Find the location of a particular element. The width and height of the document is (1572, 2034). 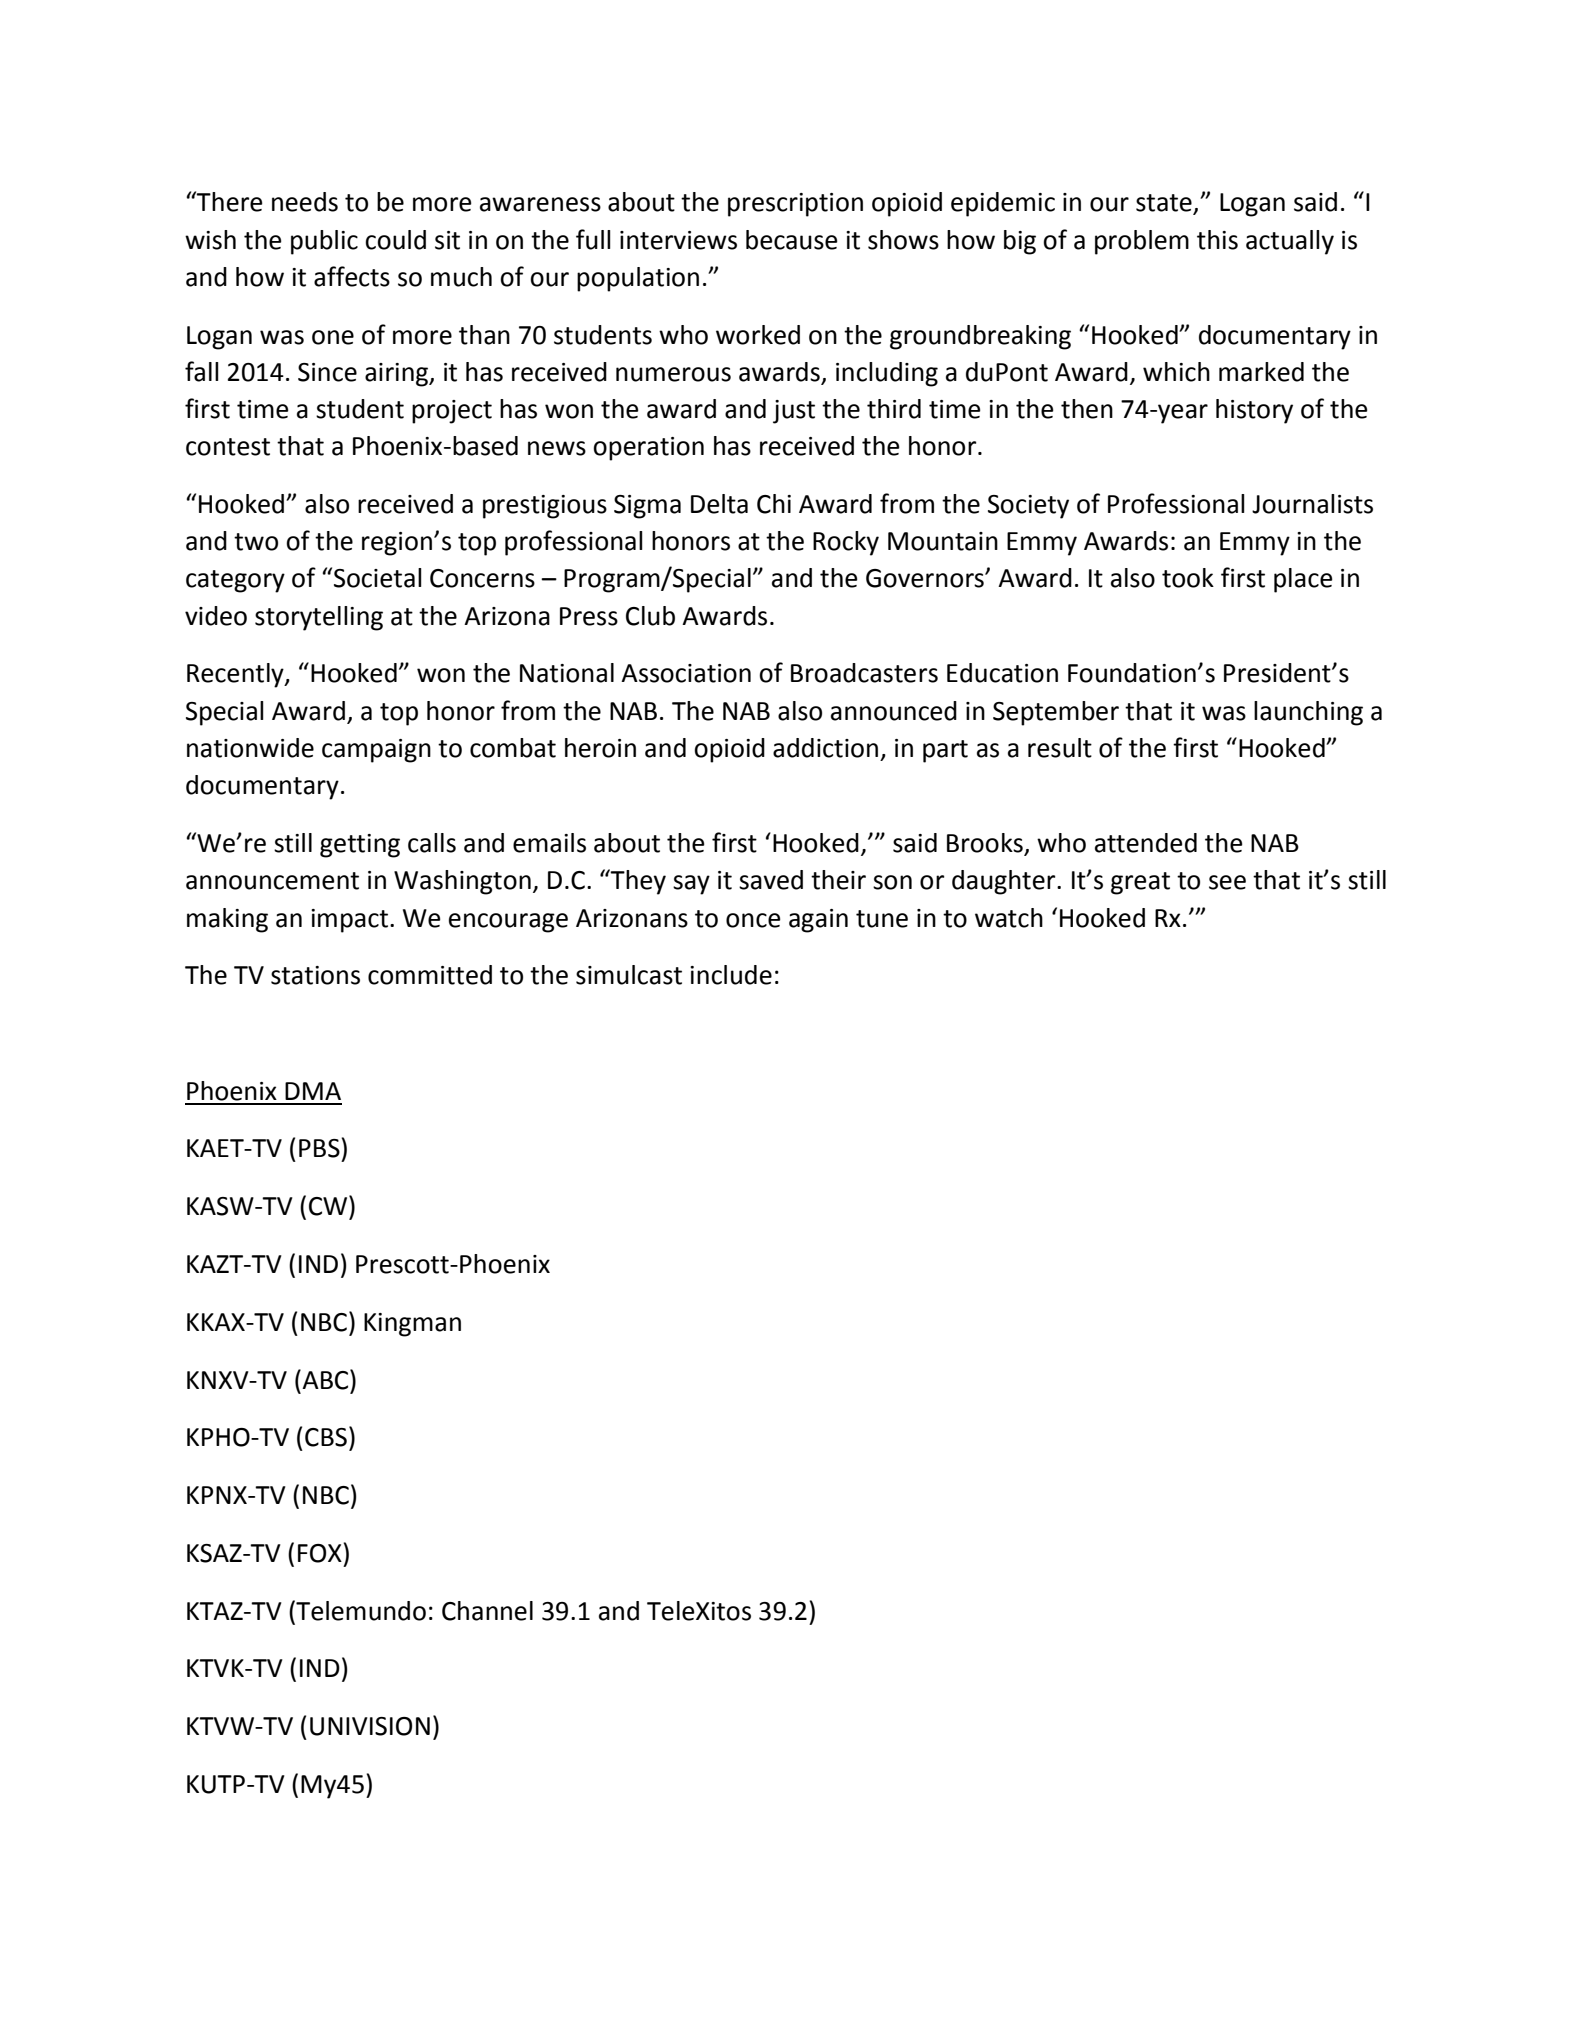

UNIVISION is located at coordinates (370, 1726).
